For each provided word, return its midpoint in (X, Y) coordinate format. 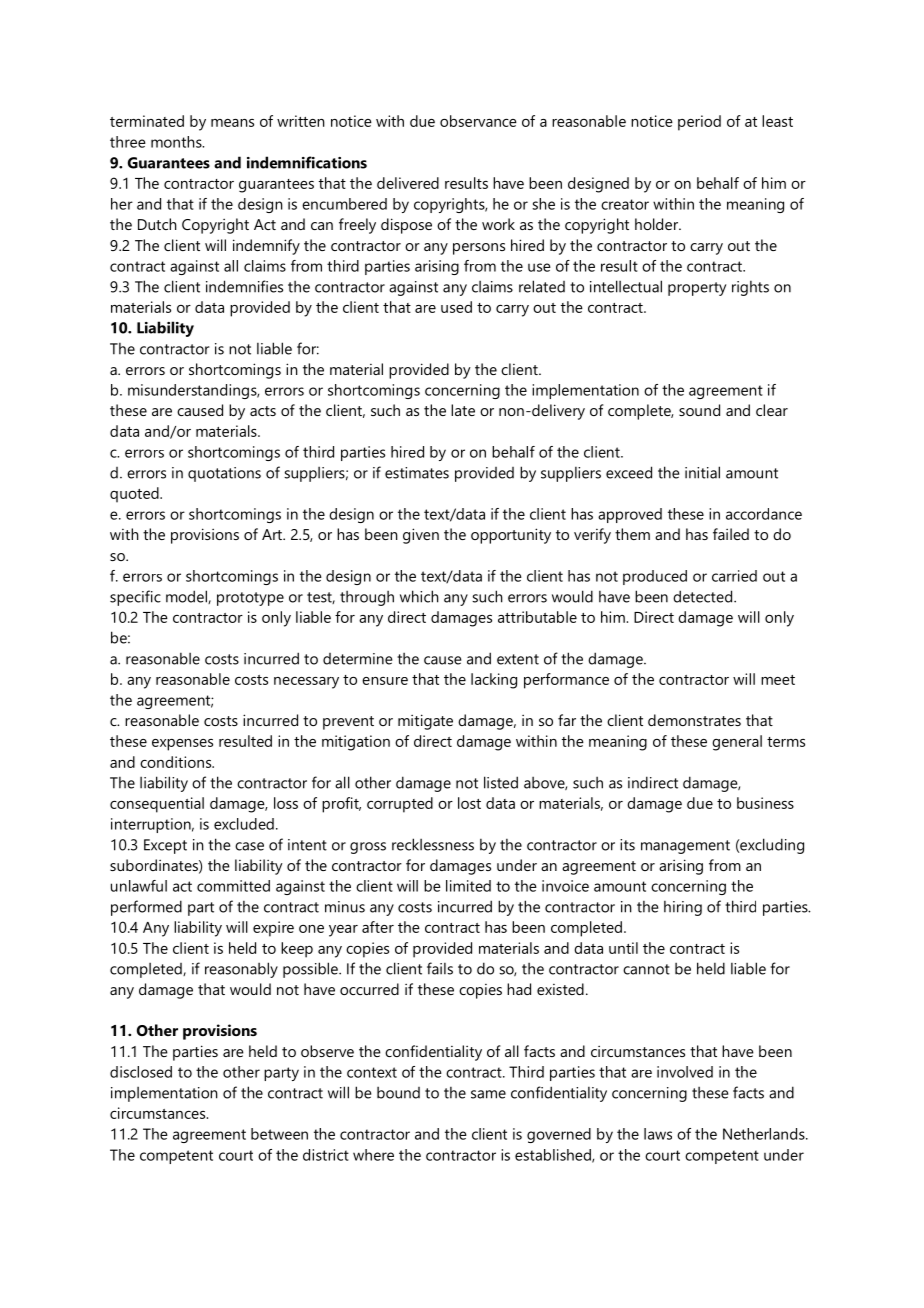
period (699, 123)
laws (658, 1134)
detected (702, 596)
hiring (683, 908)
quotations (224, 474)
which (419, 596)
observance (478, 121)
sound (699, 410)
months (177, 142)
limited (468, 886)
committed (233, 886)
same (488, 1094)
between (279, 1134)
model (187, 597)
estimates (417, 473)
